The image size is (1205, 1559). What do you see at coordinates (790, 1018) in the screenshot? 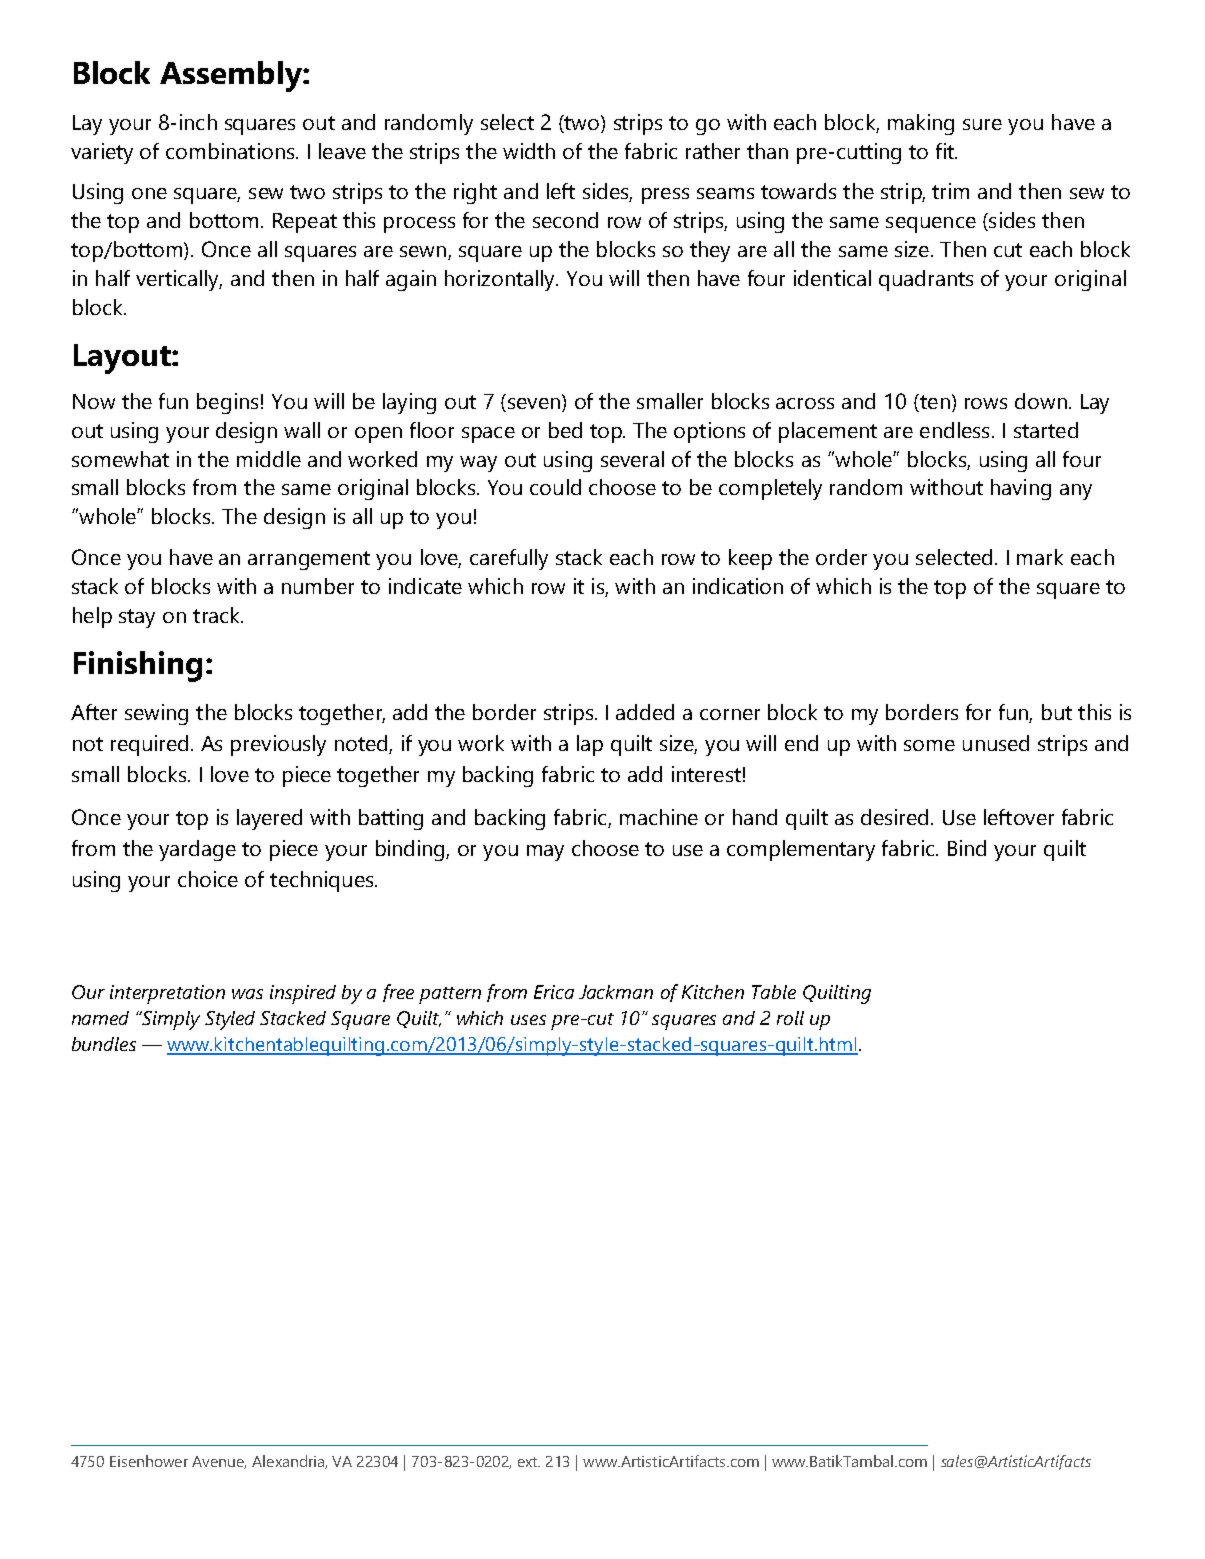
I see `roll` at bounding box center [790, 1018].
